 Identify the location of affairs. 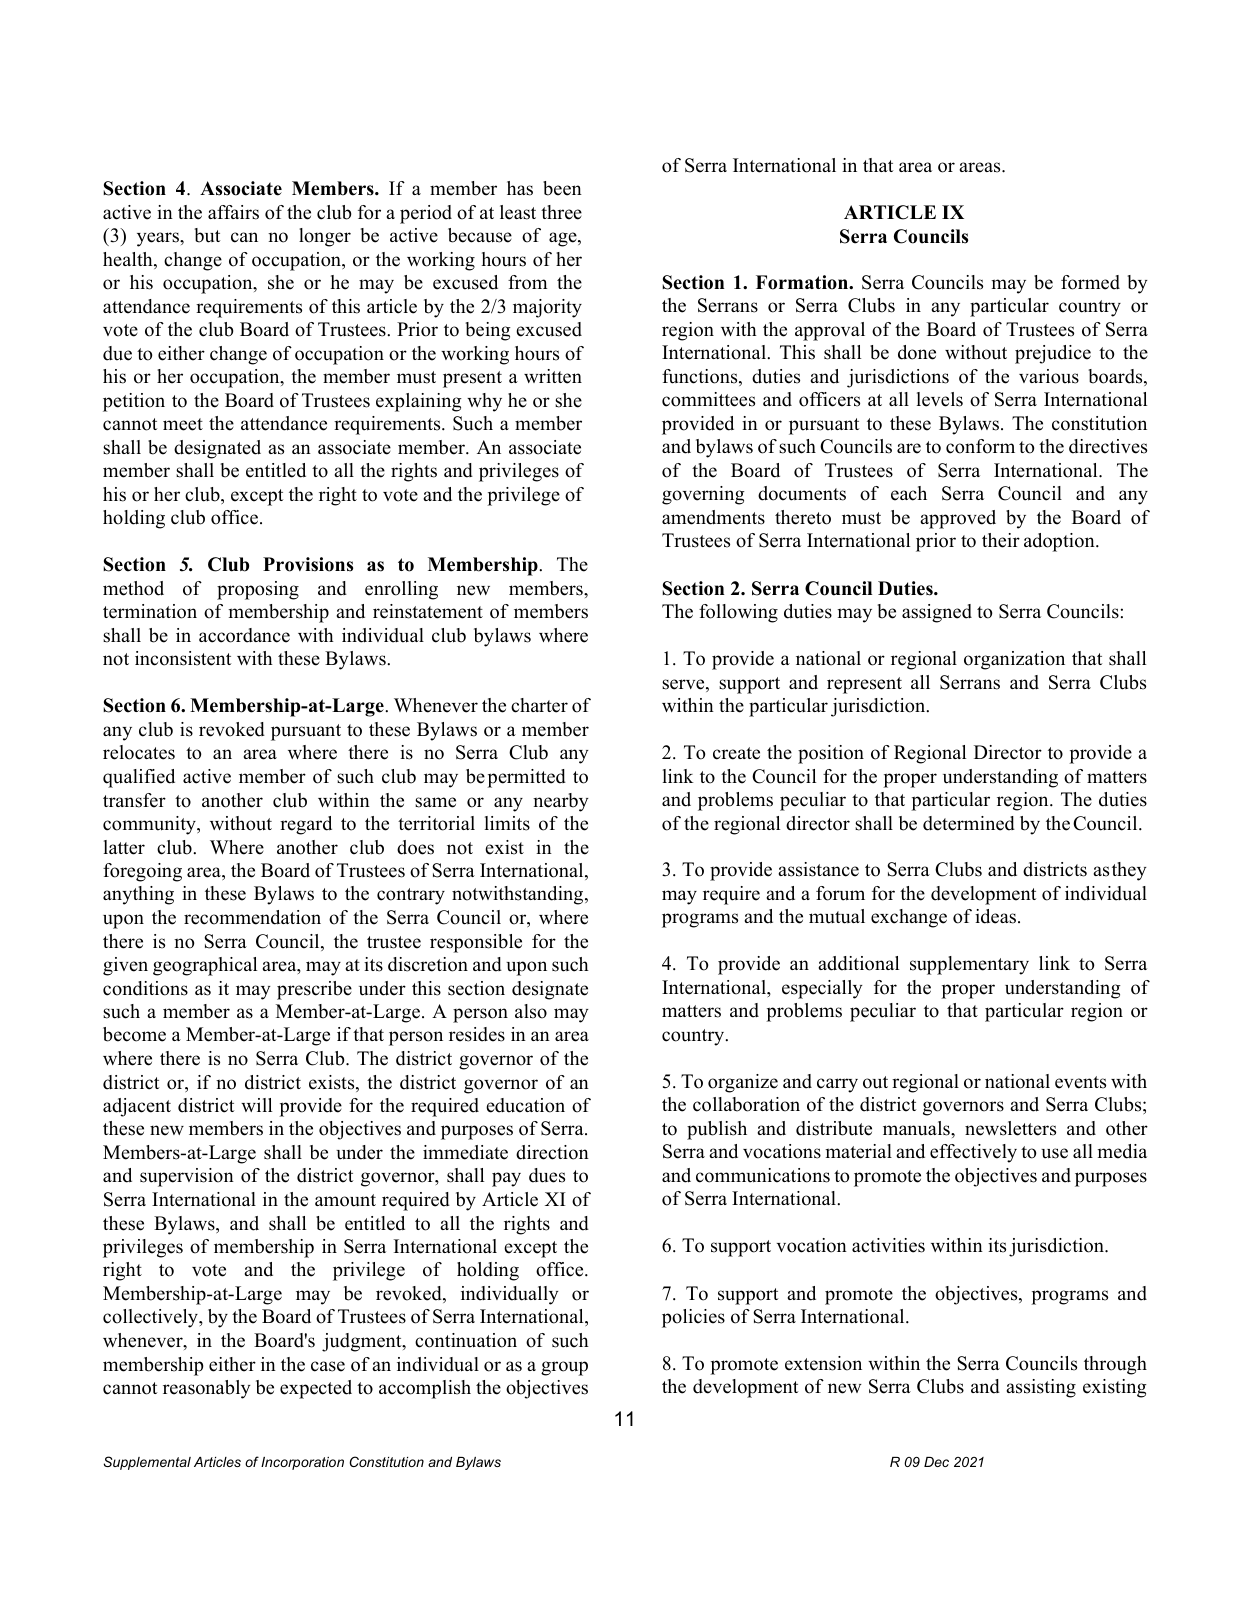
(233, 212).
